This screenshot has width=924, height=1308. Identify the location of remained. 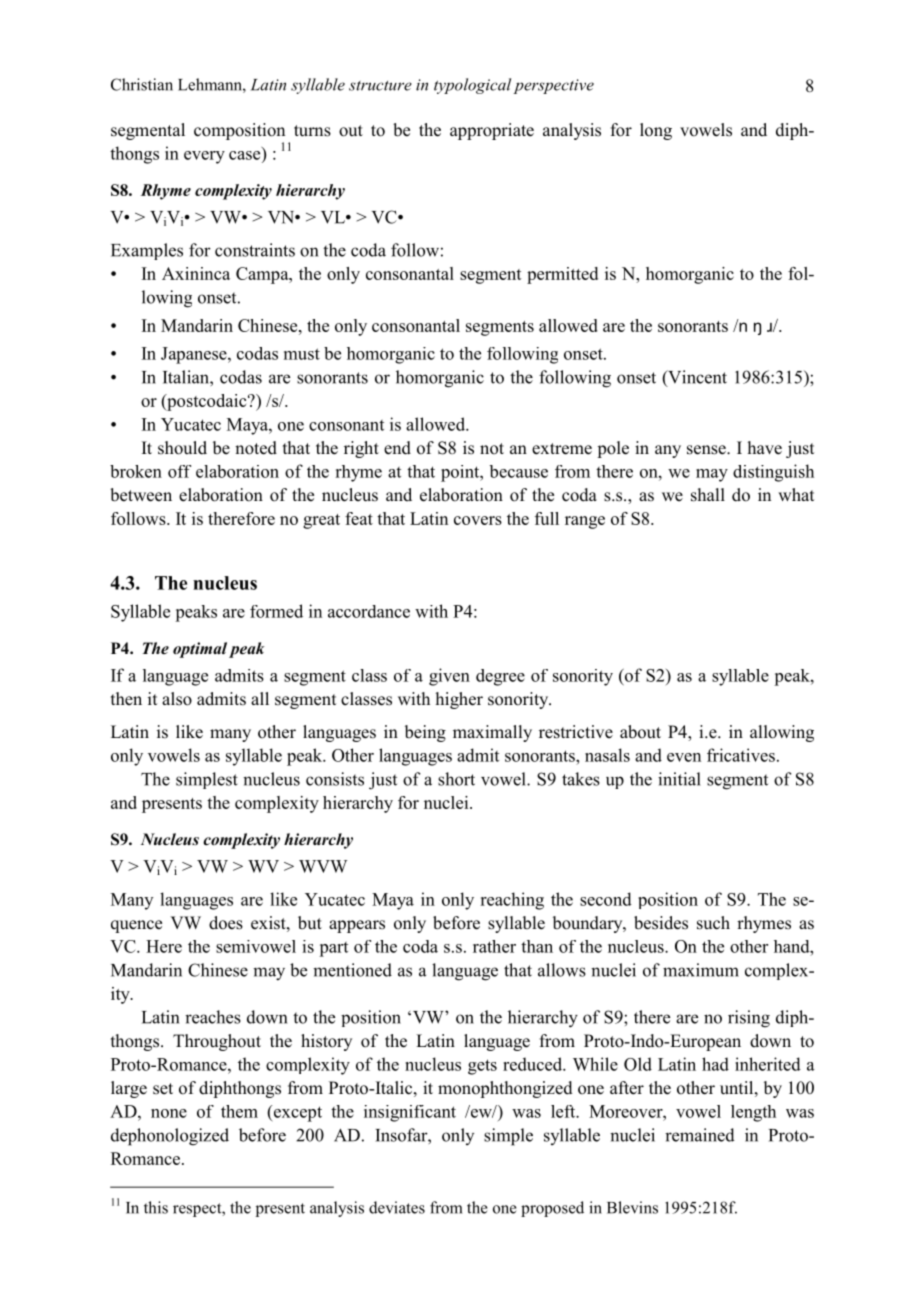
(700, 1135).
